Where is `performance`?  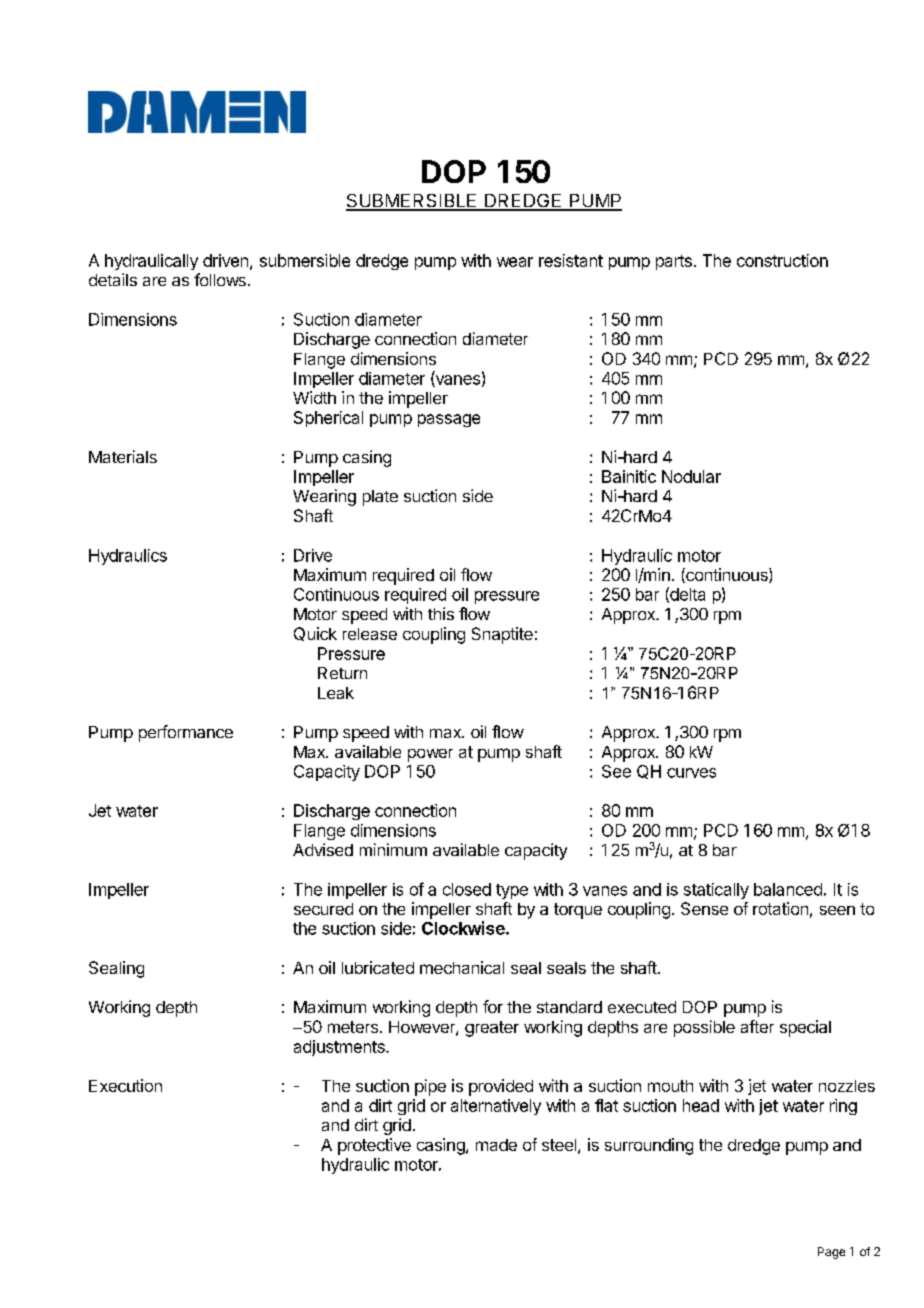 performance is located at coordinates (186, 733).
